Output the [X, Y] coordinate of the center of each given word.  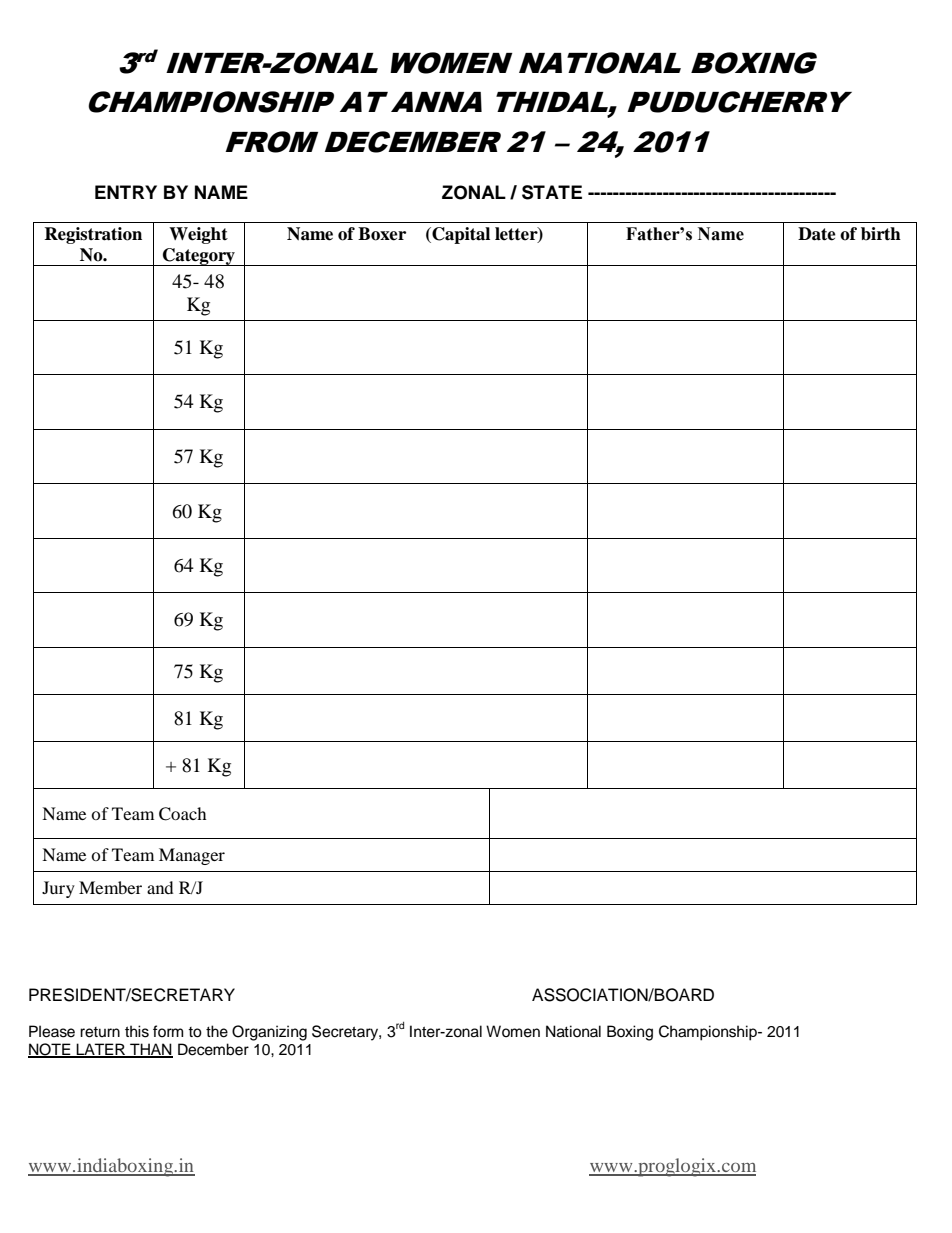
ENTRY [126, 192]
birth [881, 234]
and [160, 887]
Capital [460, 235]
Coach [182, 814]
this [137, 1031]
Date [817, 234]
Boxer [382, 234]
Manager [192, 856]
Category [199, 257]
